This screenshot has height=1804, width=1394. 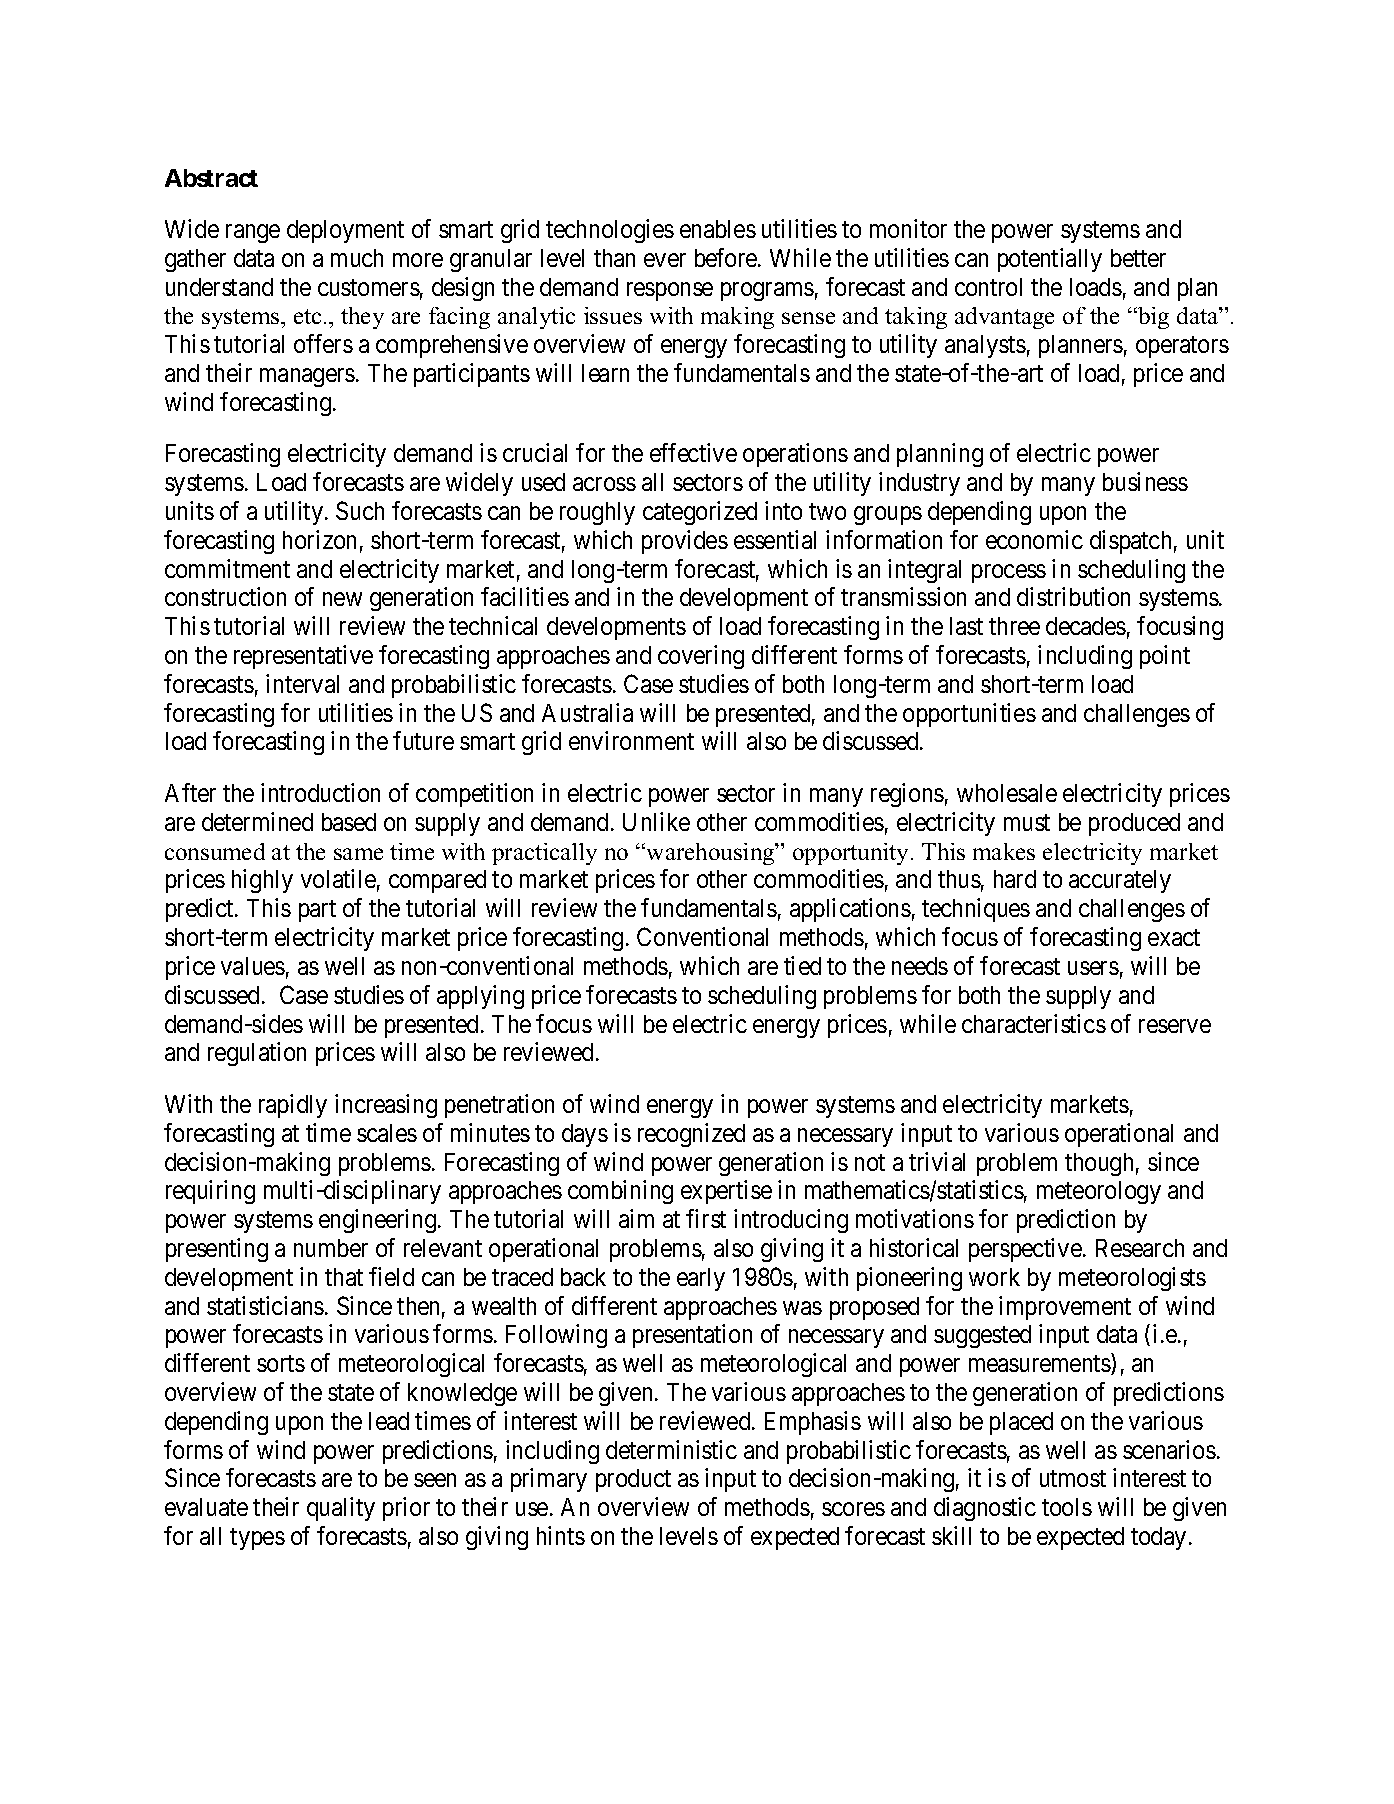 I want to click on deployment, so click(x=345, y=231).
